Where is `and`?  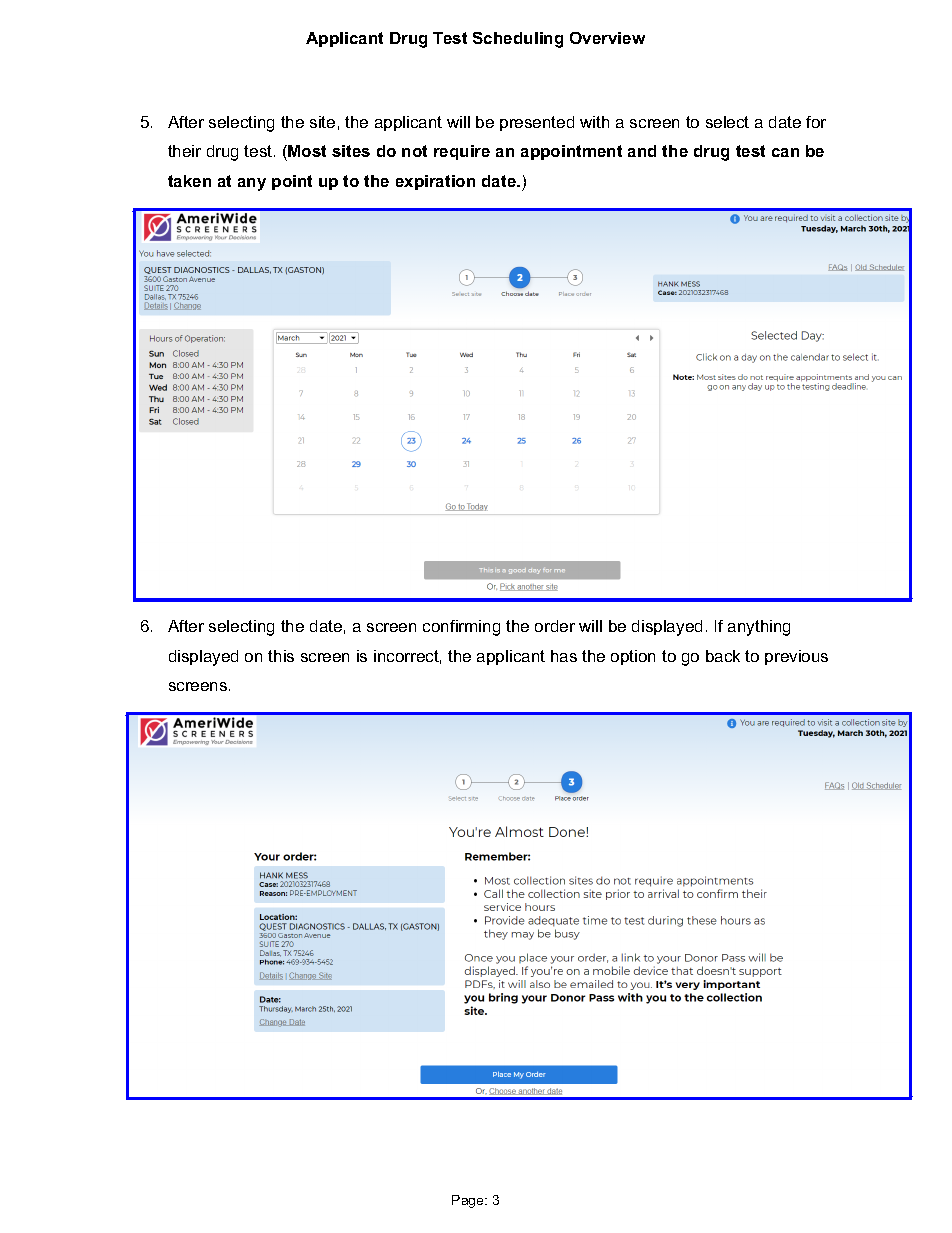 and is located at coordinates (642, 151).
